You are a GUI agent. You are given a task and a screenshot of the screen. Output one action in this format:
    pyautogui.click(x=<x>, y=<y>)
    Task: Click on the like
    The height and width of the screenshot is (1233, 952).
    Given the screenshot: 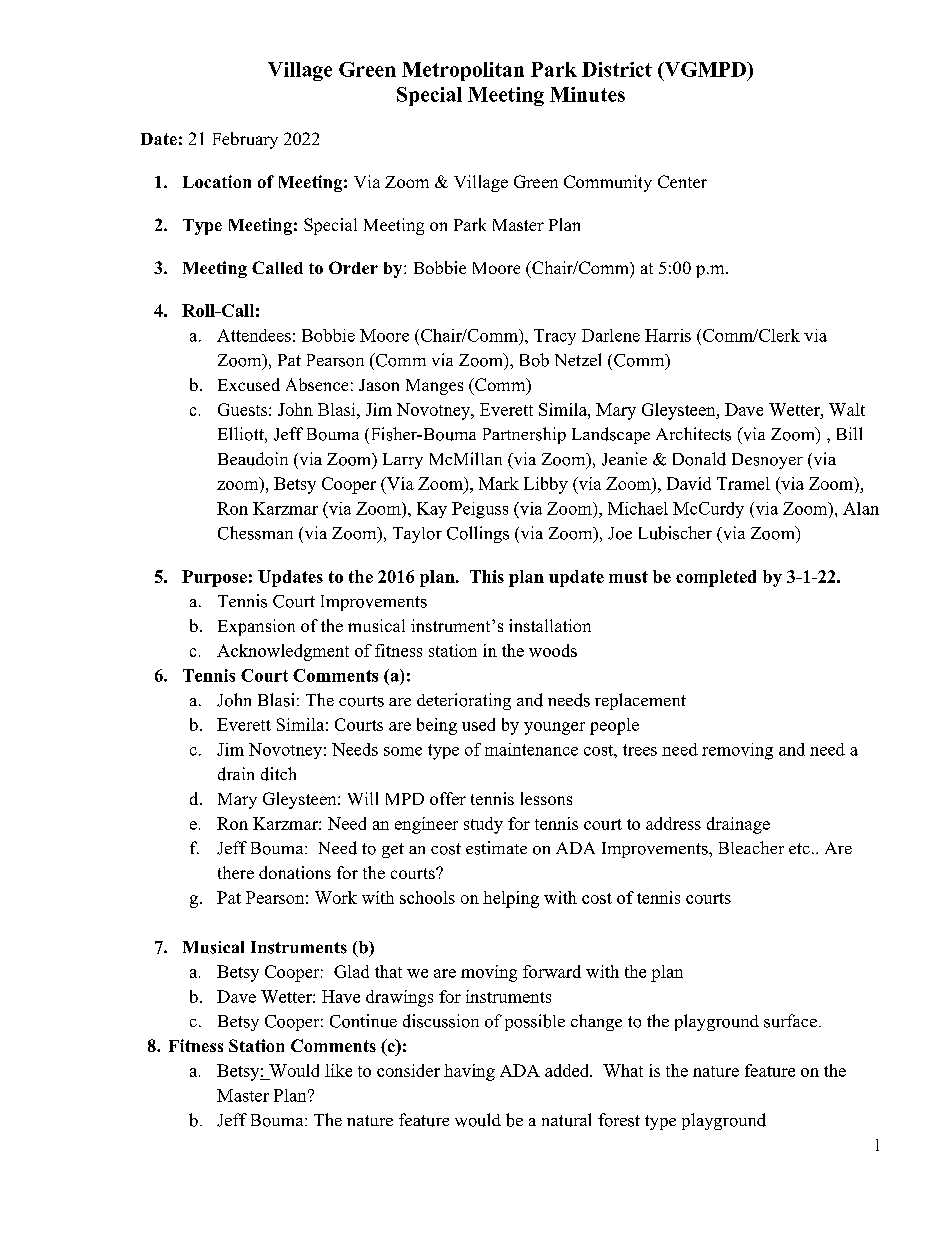 What is the action you would take?
    pyautogui.click(x=338, y=1070)
